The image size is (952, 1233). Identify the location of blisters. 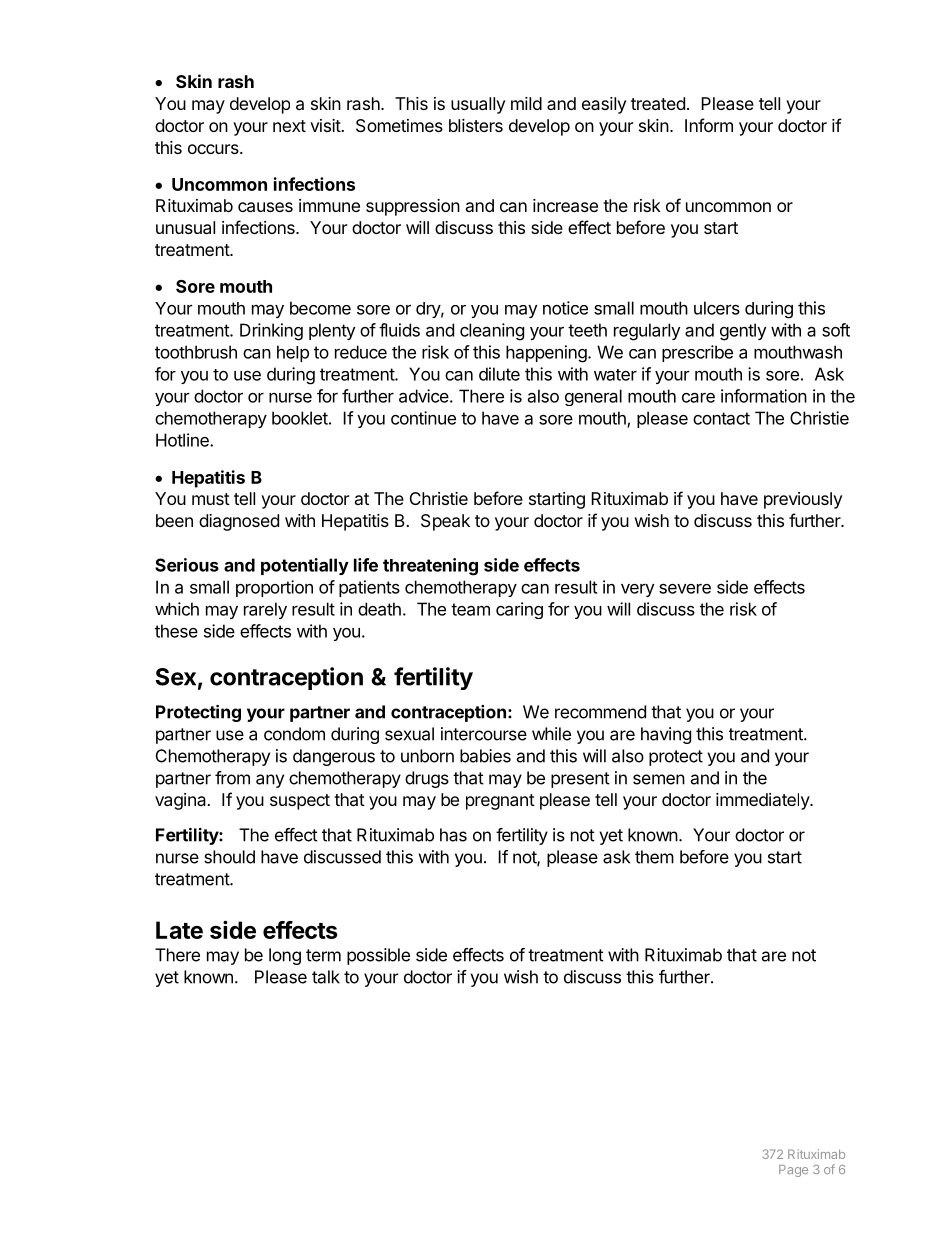
(476, 125).
